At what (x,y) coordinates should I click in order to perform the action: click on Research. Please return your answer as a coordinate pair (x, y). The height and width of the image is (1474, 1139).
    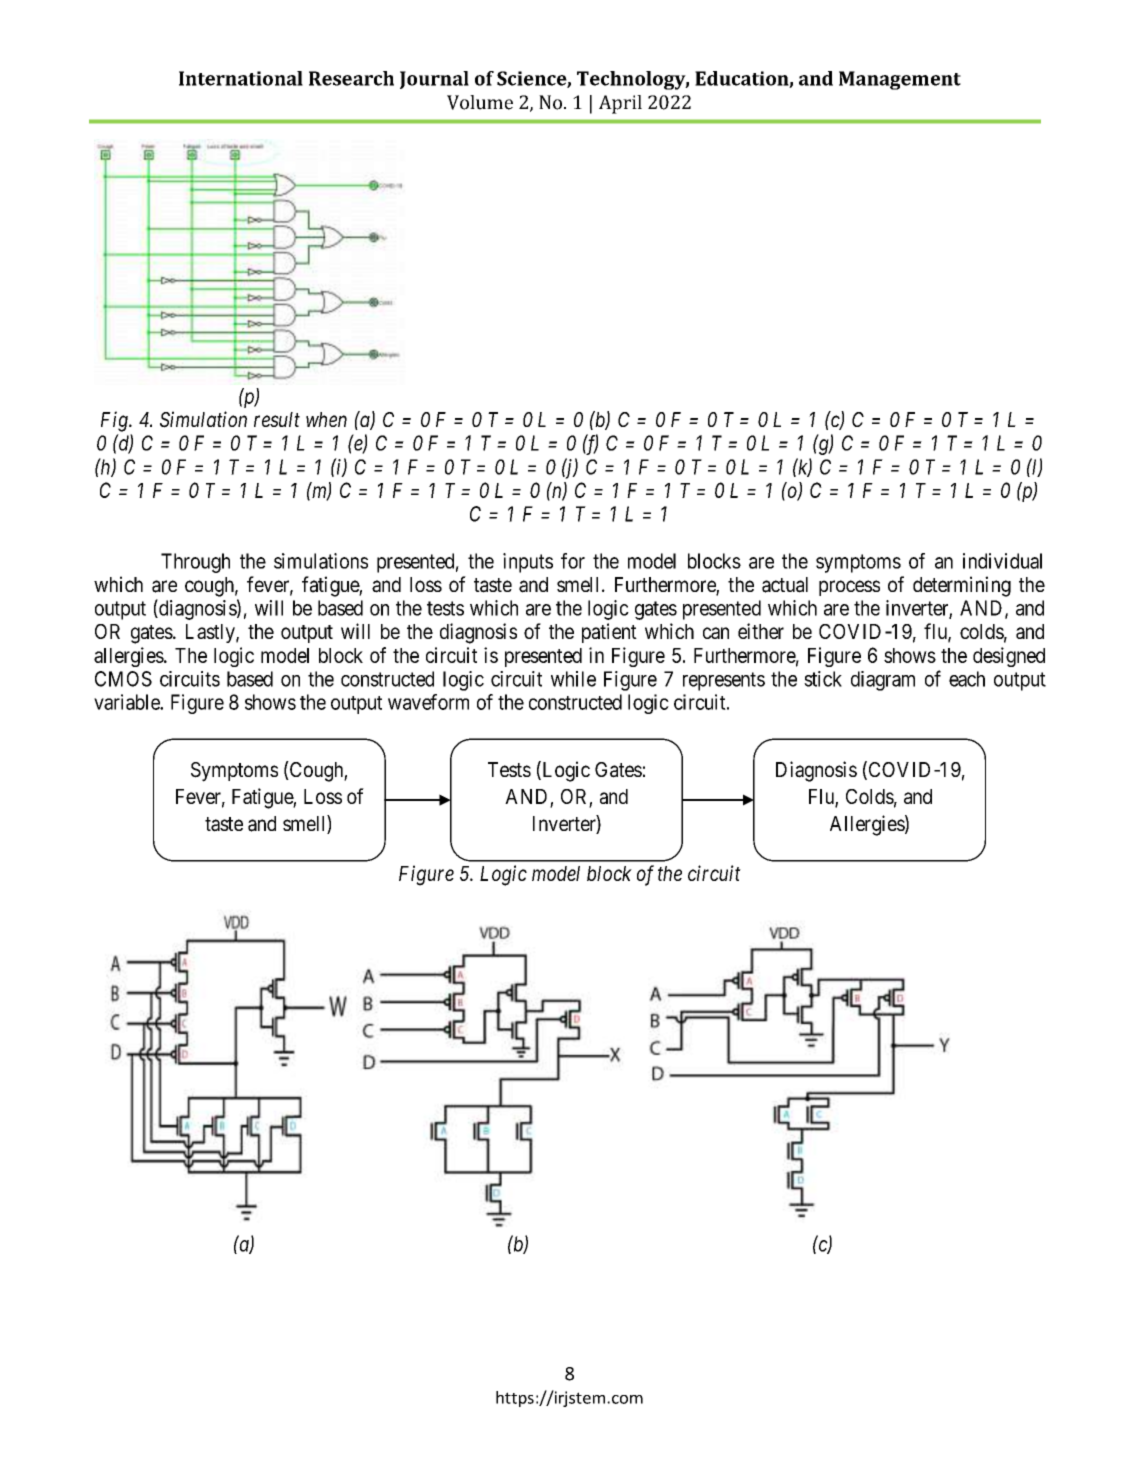
    Looking at the image, I should click on (351, 78).
